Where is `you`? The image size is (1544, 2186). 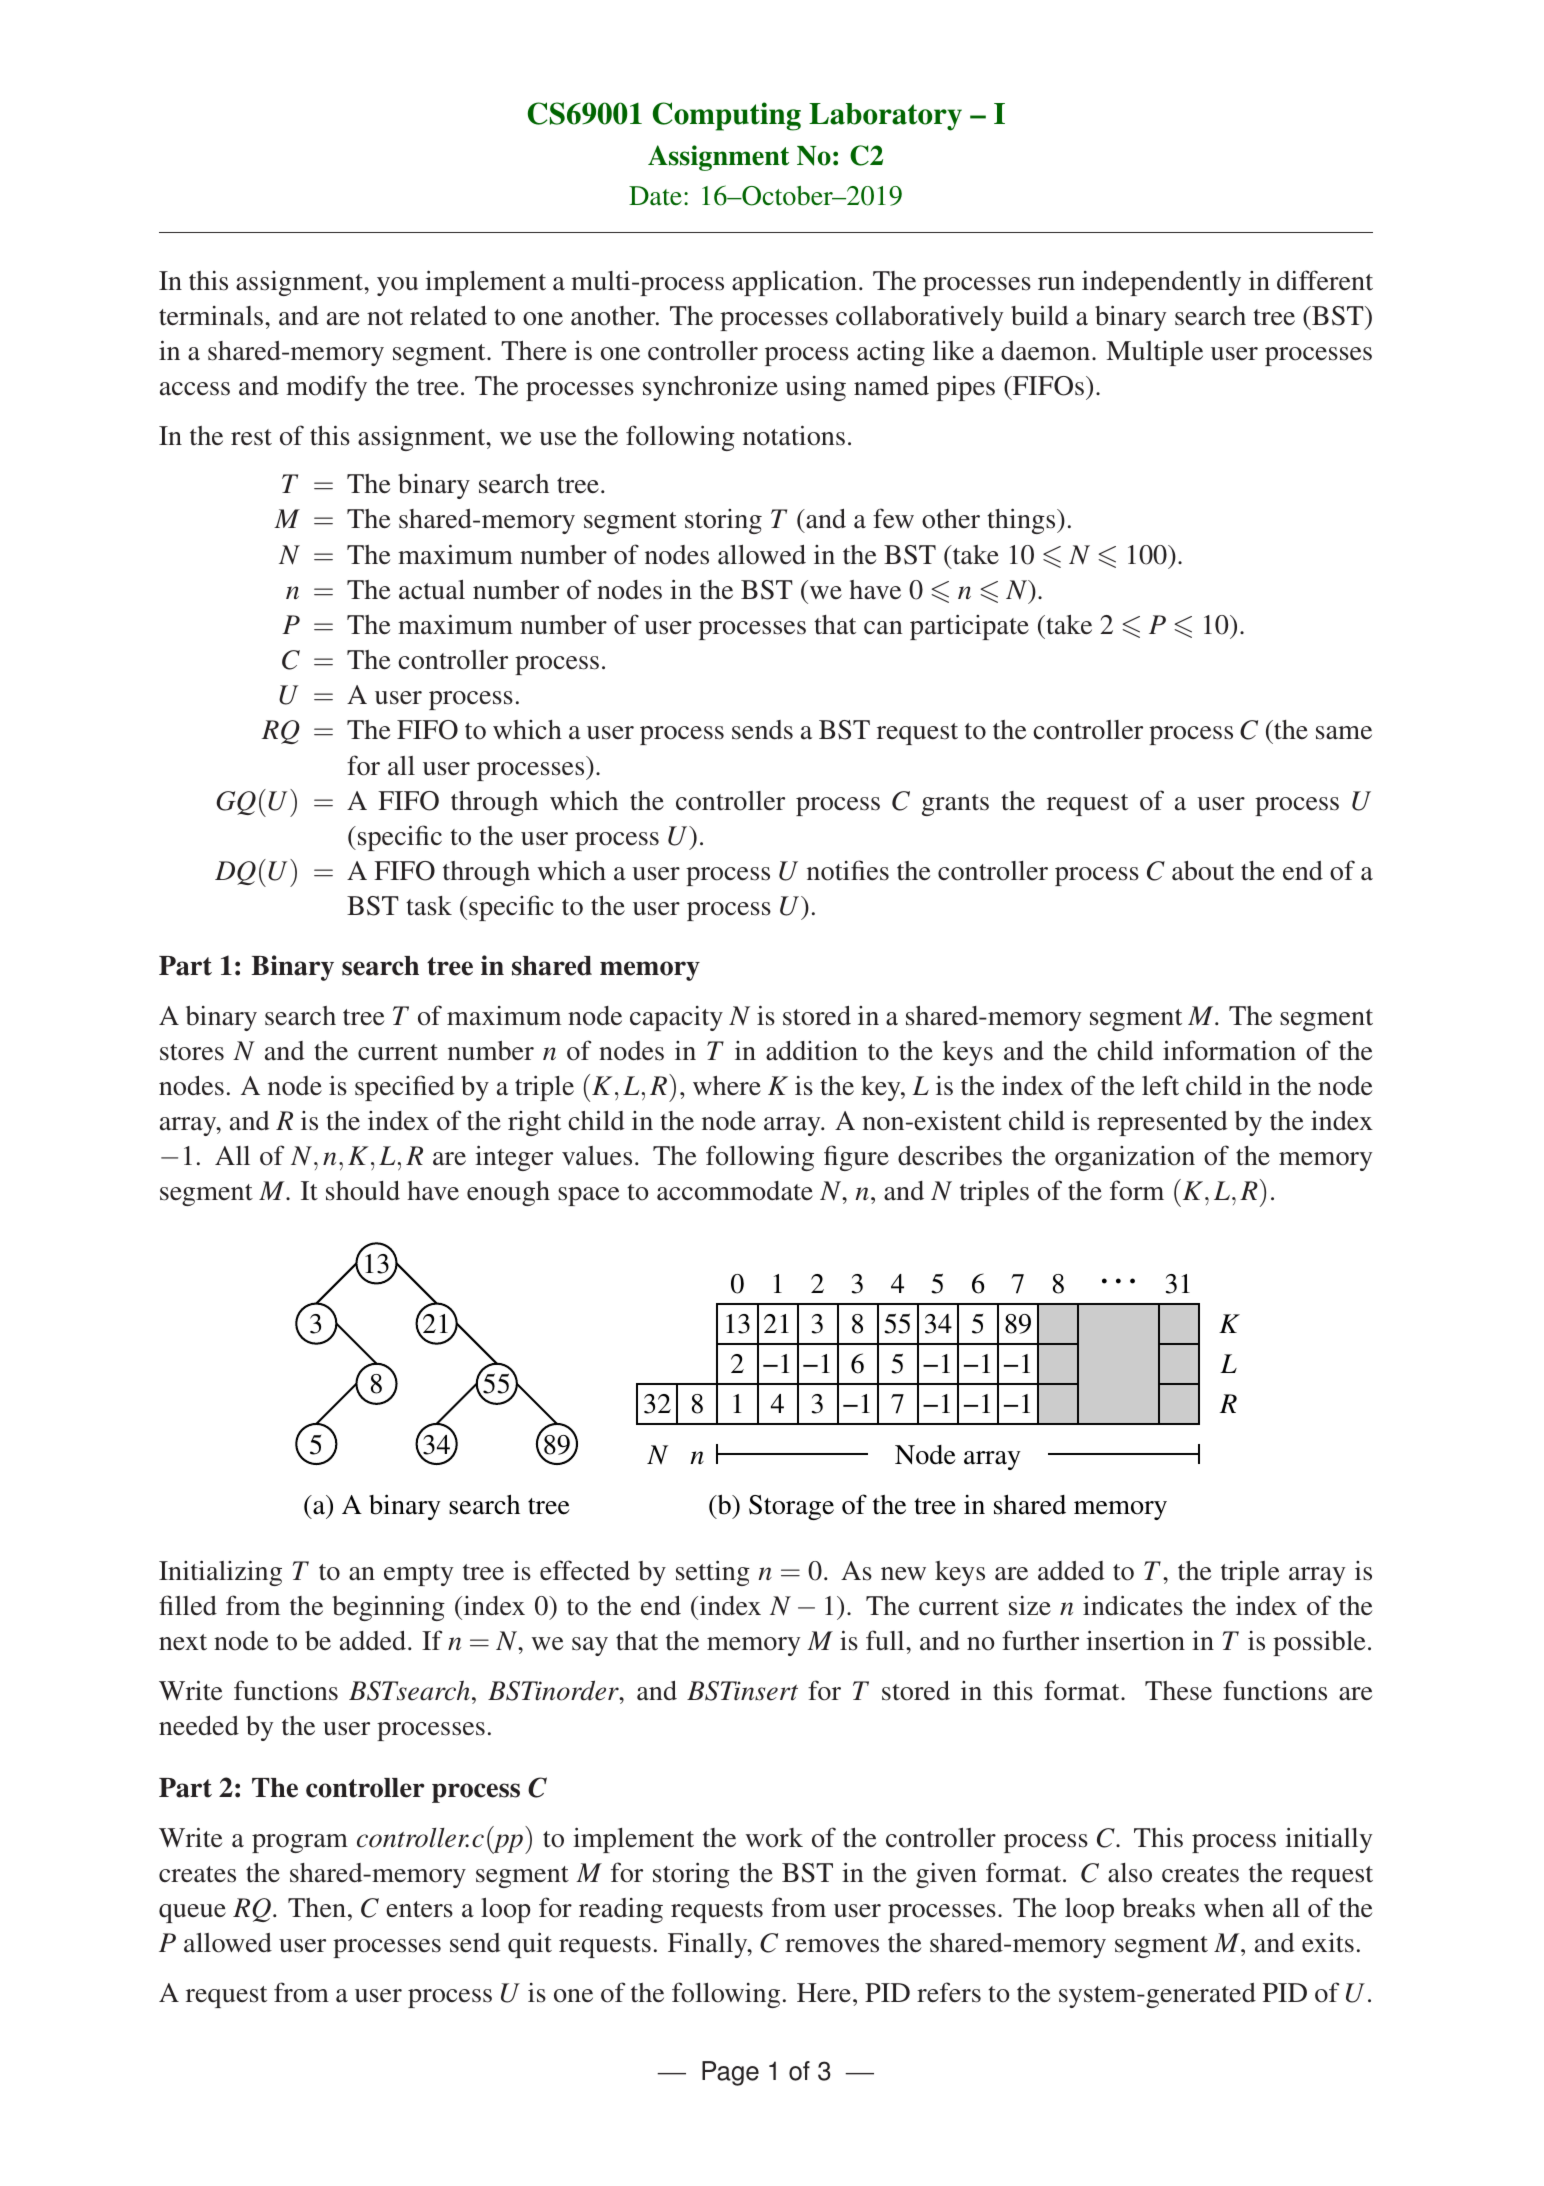
you is located at coordinates (397, 286).
